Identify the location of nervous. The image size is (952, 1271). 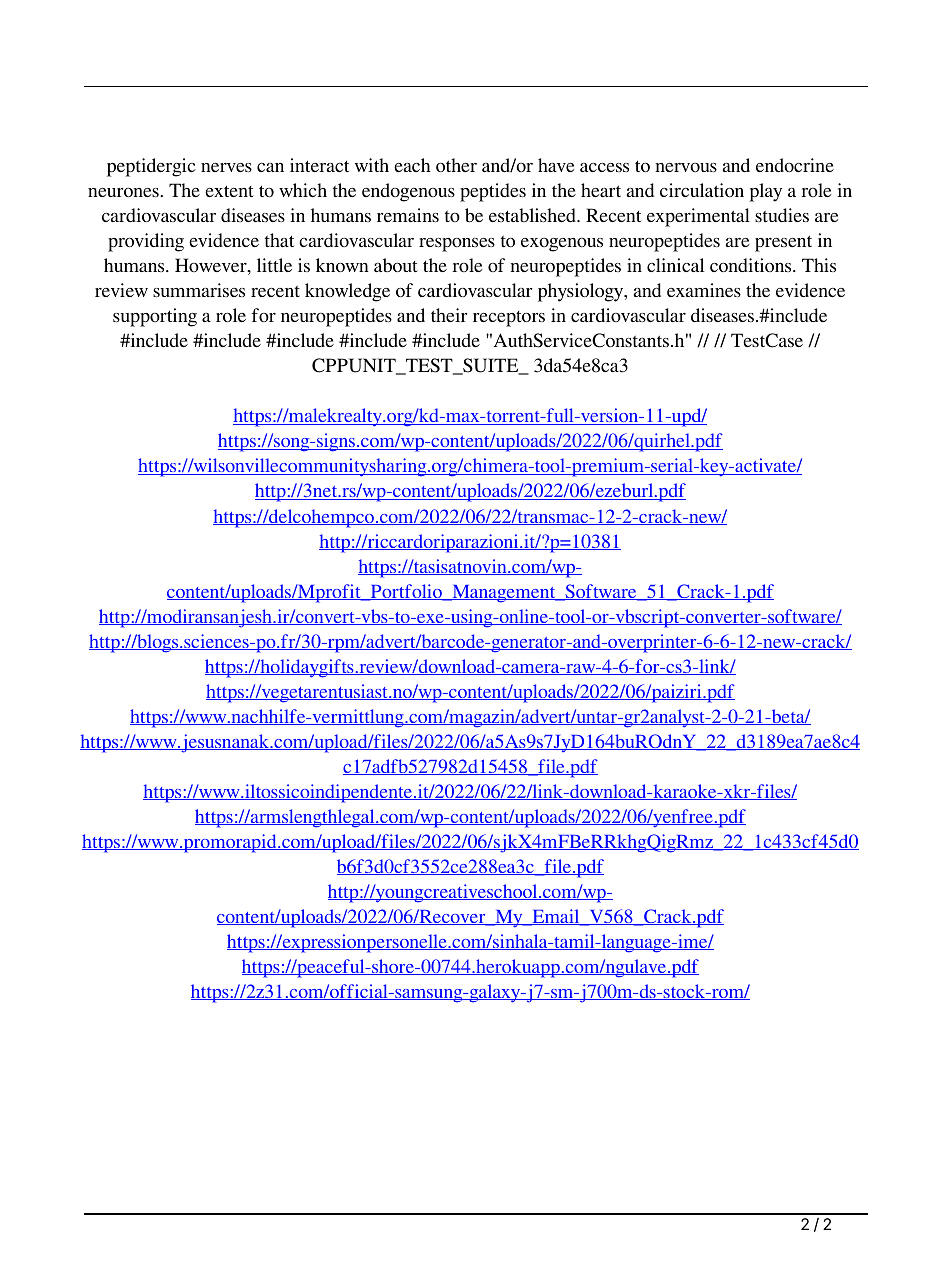
(686, 167).
